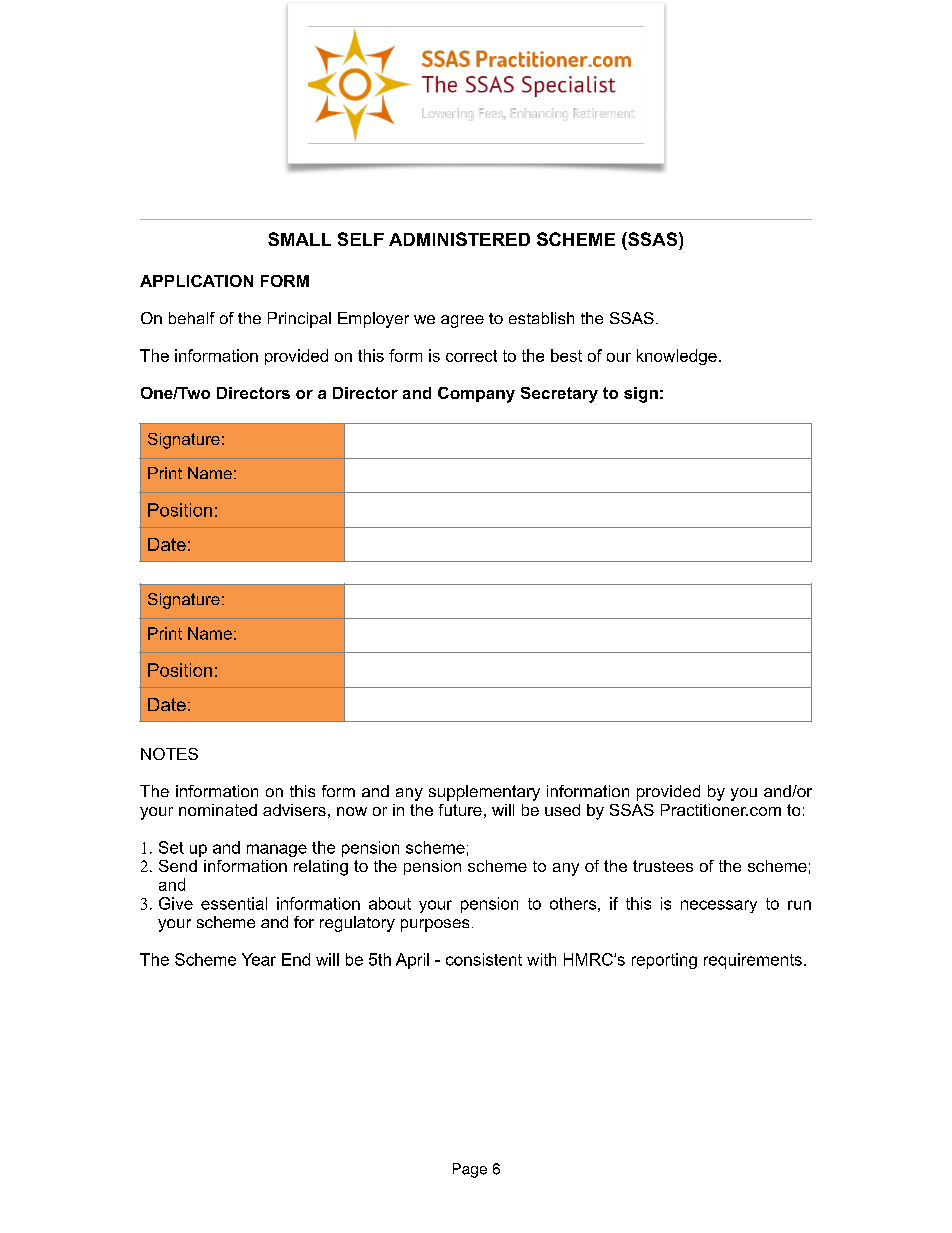 This screenshot has width=952, height=1233. I want to click on supplementary, so click(484, 793).
